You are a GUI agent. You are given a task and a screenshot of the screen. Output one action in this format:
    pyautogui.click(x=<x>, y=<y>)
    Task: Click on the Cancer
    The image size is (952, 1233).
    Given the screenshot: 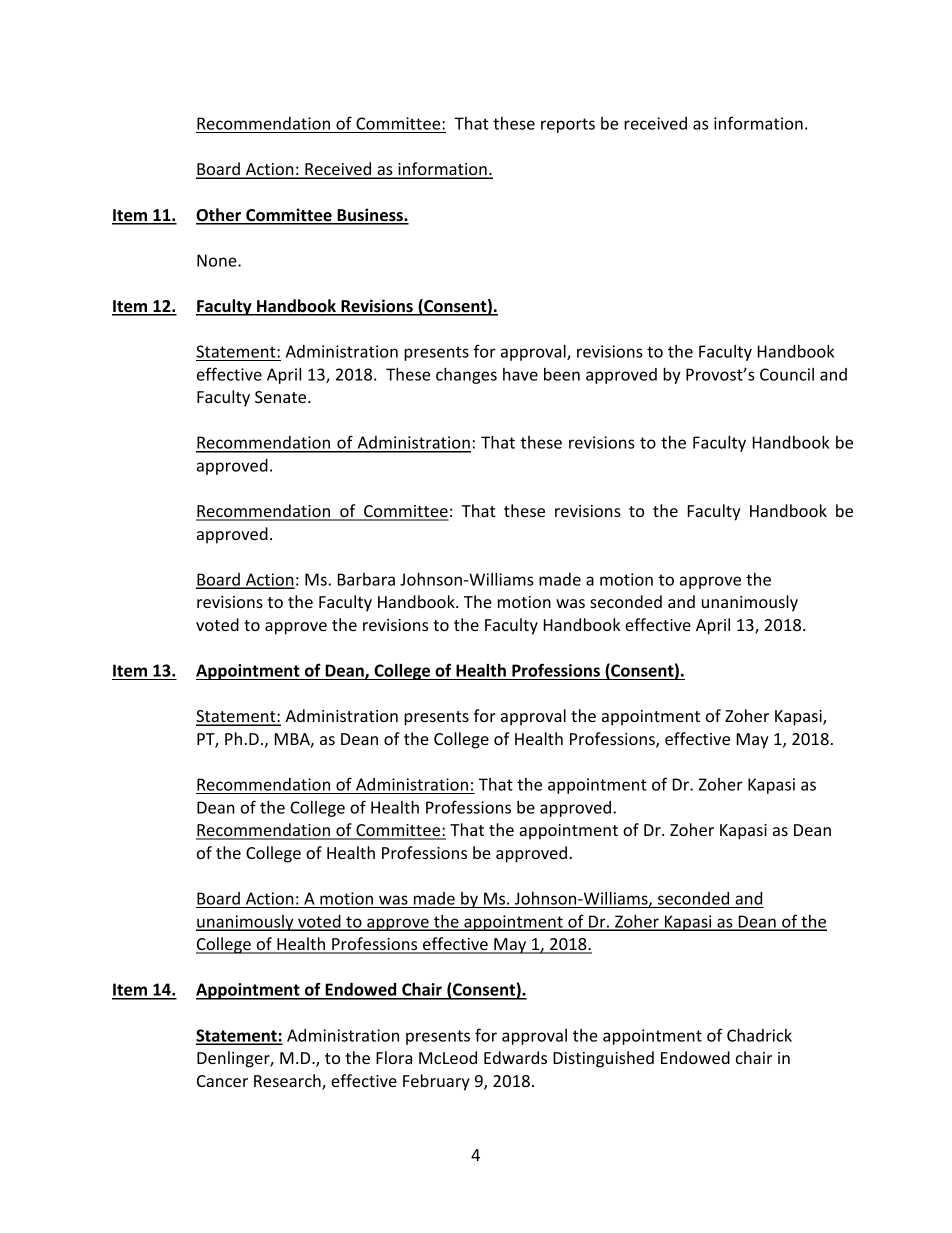 What is the action you would take?
    pyautogui.click(x=222, y=1081)
